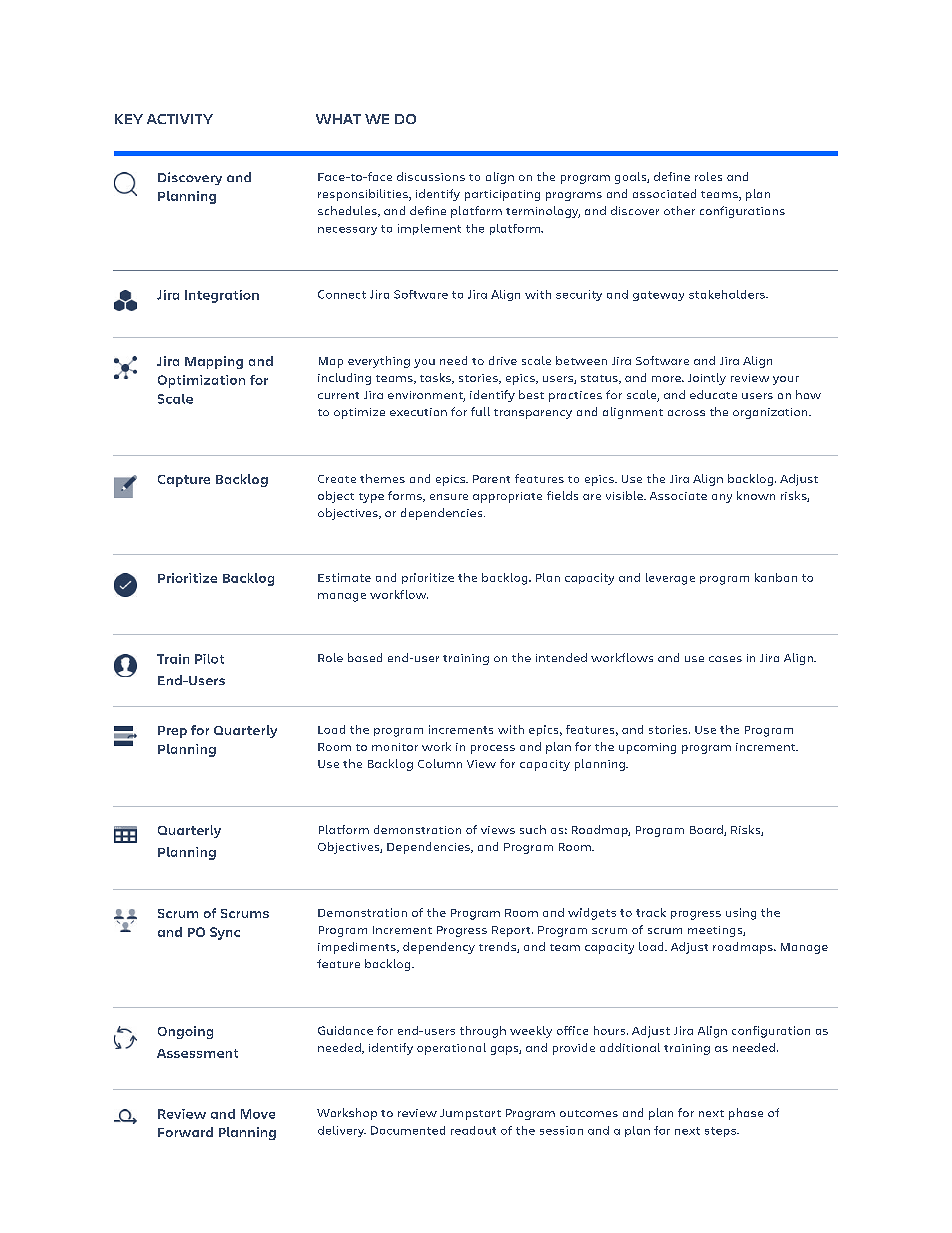 The image size is (952, 1233). What do you see at coordinates (480, 411) in the screenshot?
I see `full` at bounding box center [480, 411].
